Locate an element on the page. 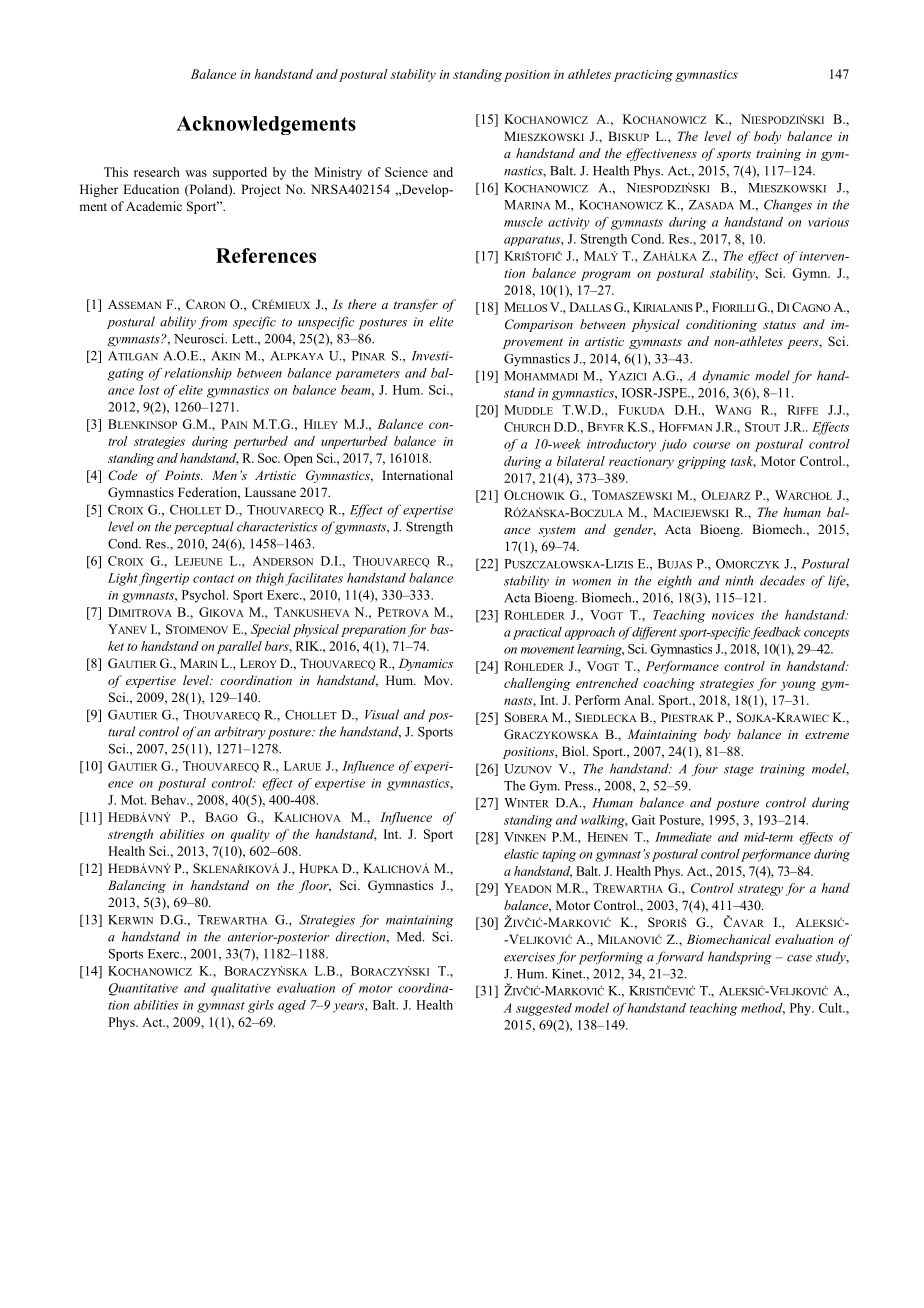  case is located at coordinates (799, 958).
